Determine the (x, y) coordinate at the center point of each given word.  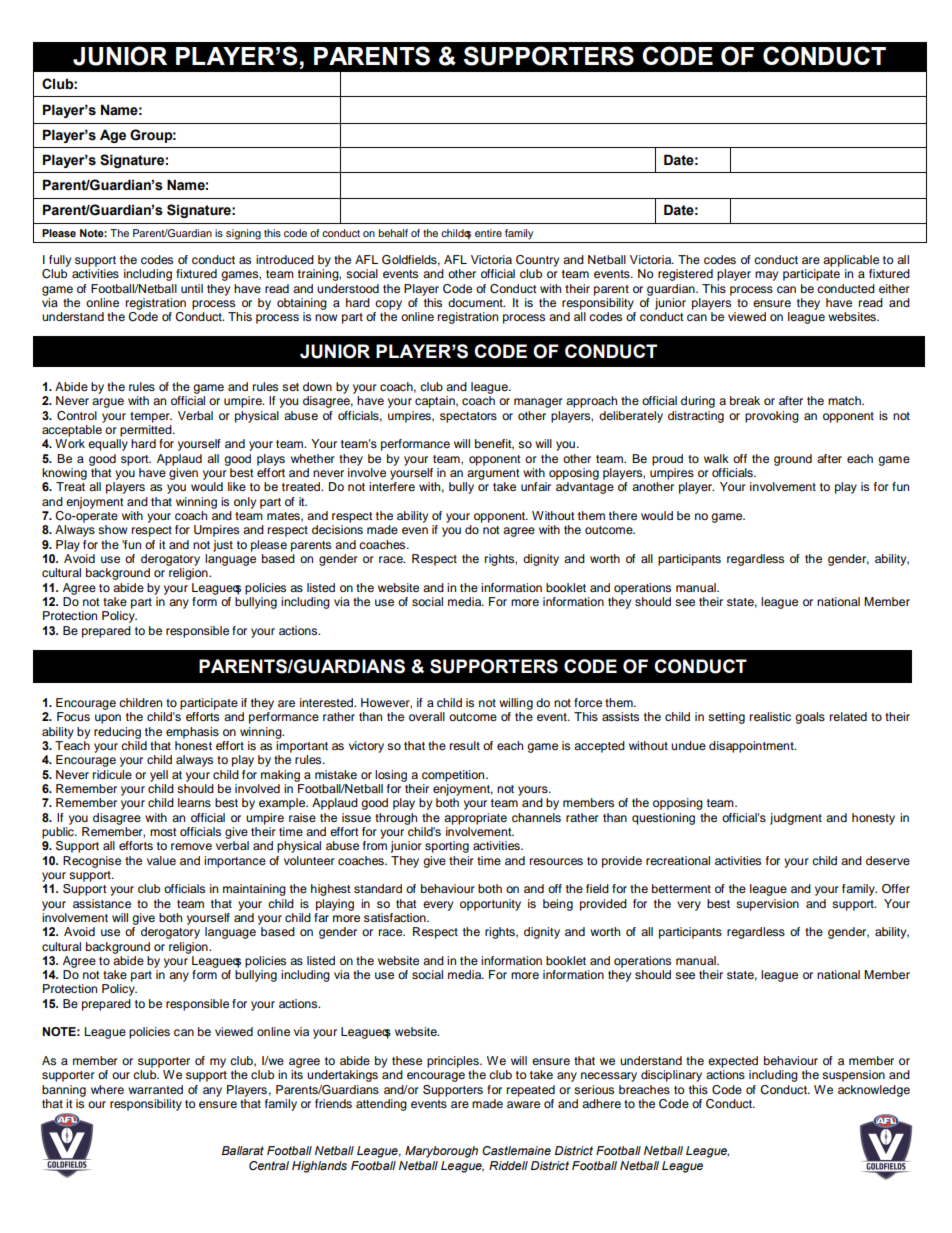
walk (716, 458)
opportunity (490, 905)
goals (810, 718)
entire (488, 233)
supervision (767, 905)
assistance (102, 903)
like (237, 486)
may (766, 276)
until (192, 288)
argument (493, 474)
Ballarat (243, 1150)
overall (427, 716)
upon (108, 719)
